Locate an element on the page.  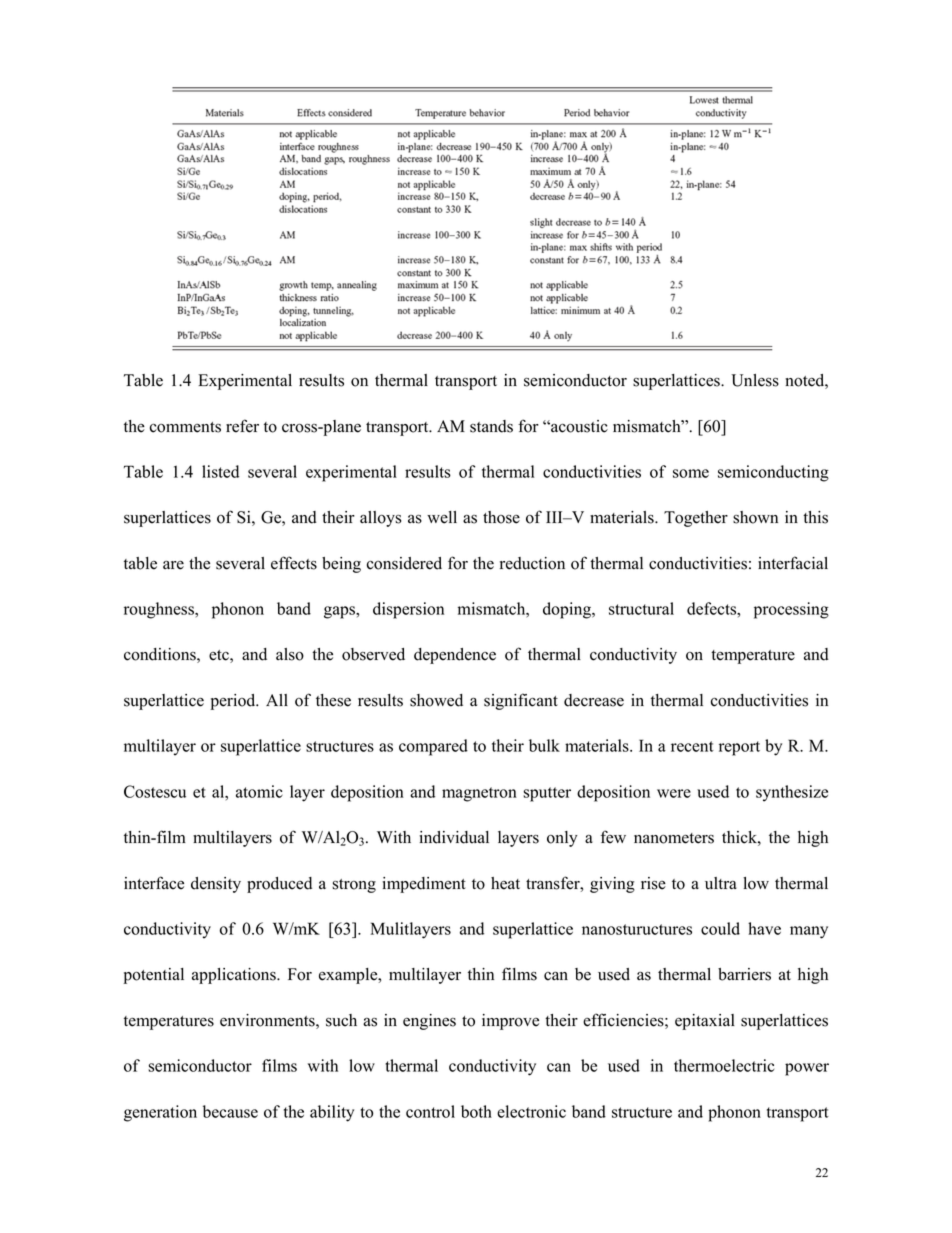
ultra is located at coordinates (721, 883).
